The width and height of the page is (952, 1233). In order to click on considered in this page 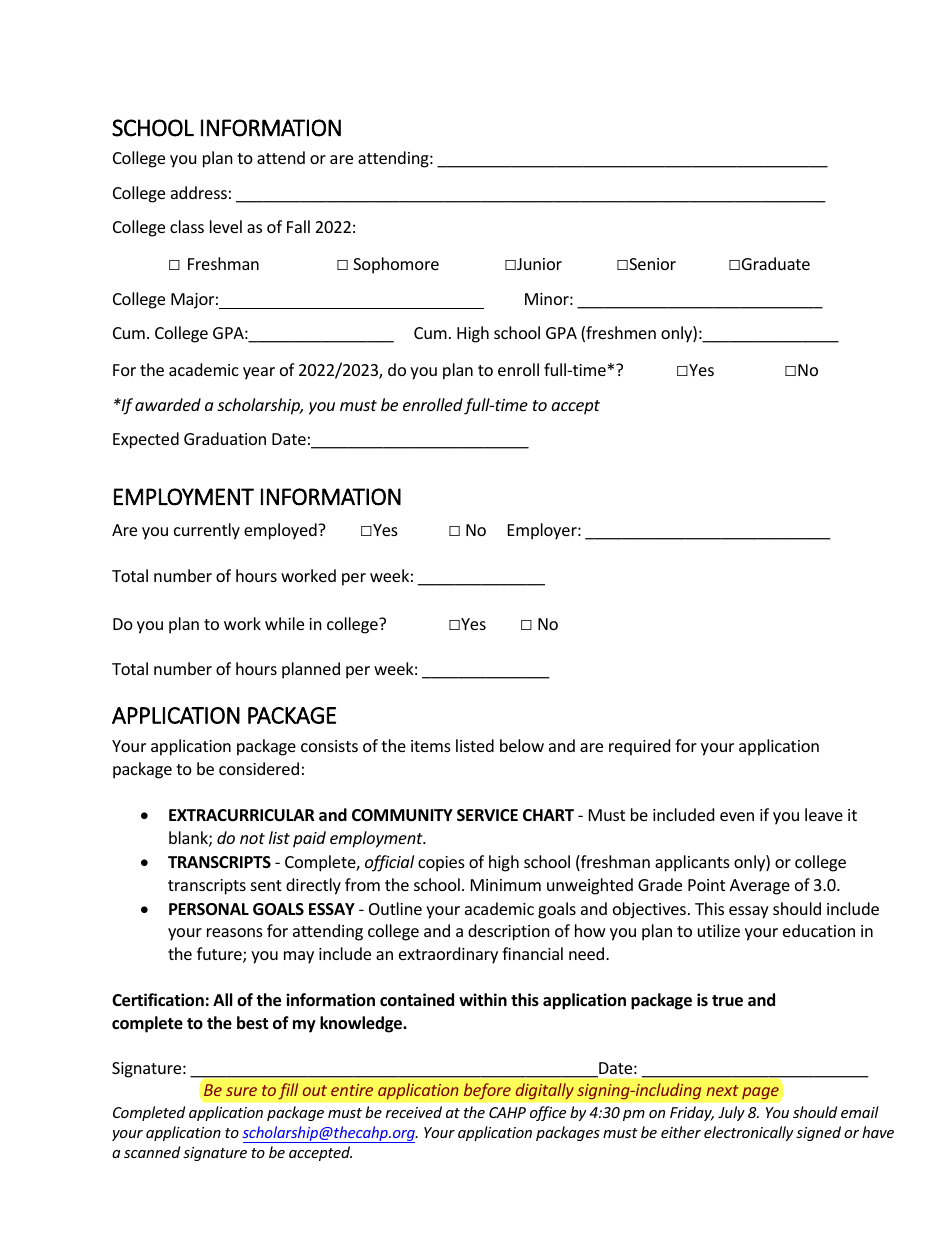, I will do `click(259, 768)`.
